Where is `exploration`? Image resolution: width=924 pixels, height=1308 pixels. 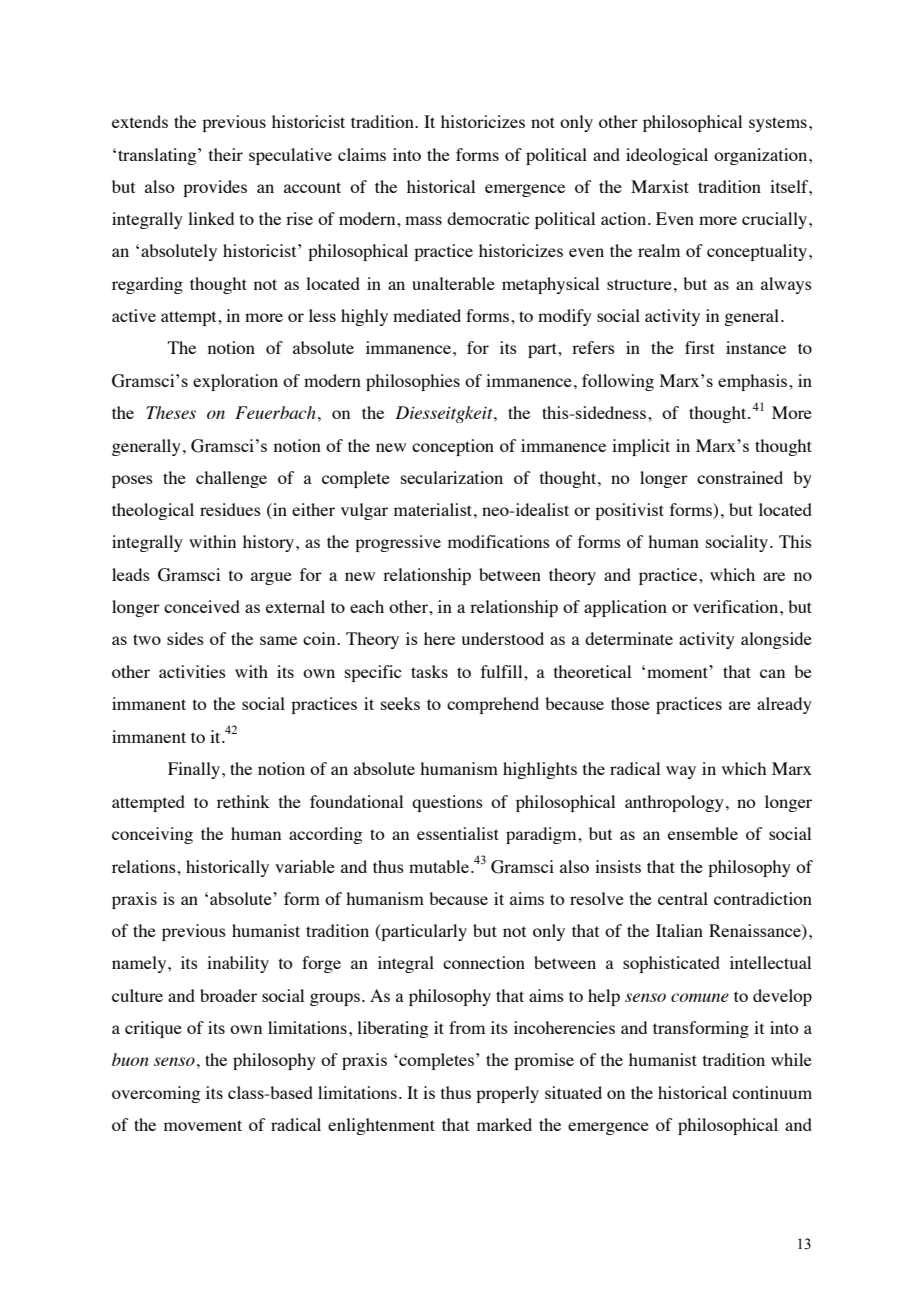
exploration is located at coordinates (235, 382).
